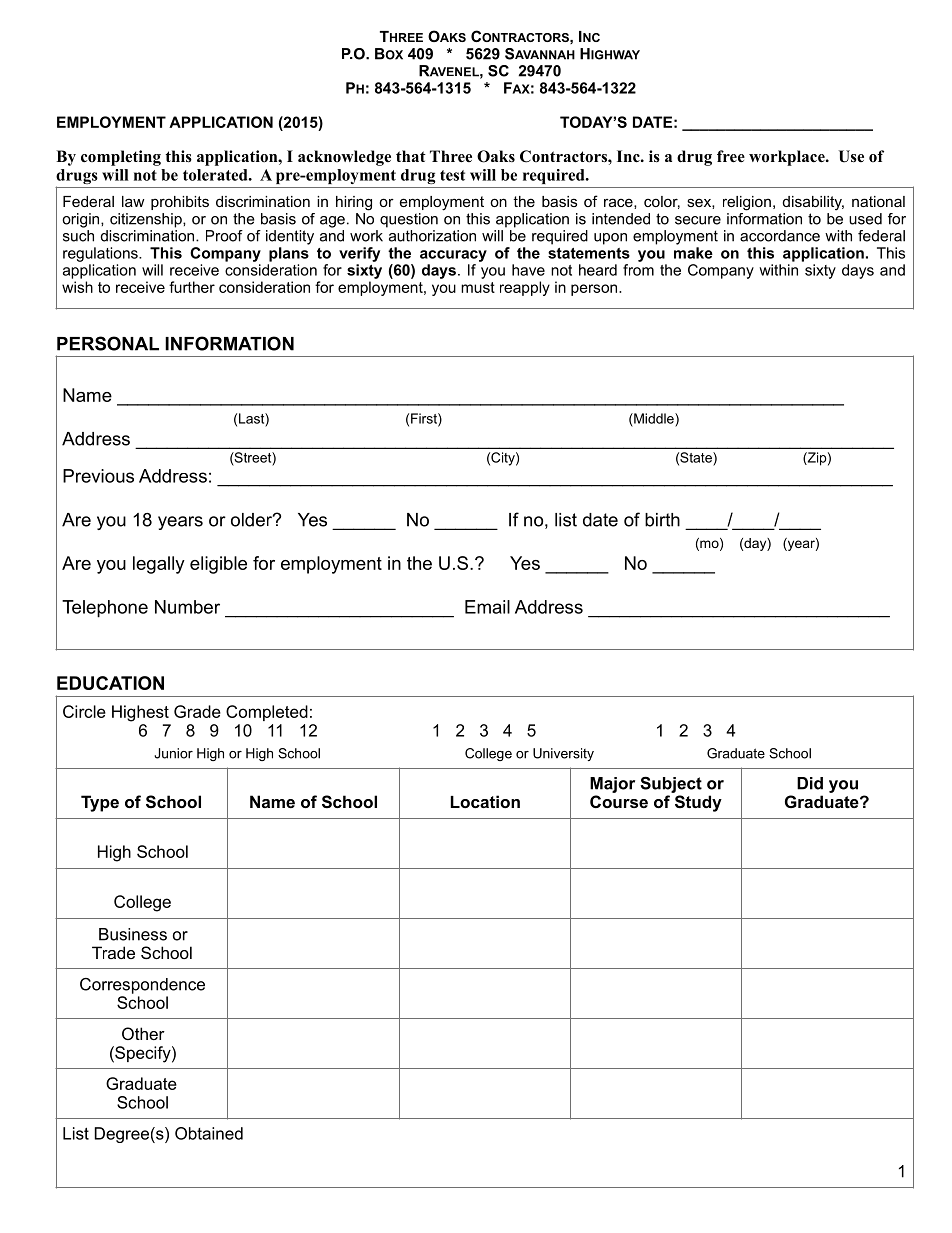 Image resolution: width=952 pixels, height=1233 pixels. What do you see at coordinates (173, 753) in the screenshot?
I see `Junior` at bounding box center [173, 753].
